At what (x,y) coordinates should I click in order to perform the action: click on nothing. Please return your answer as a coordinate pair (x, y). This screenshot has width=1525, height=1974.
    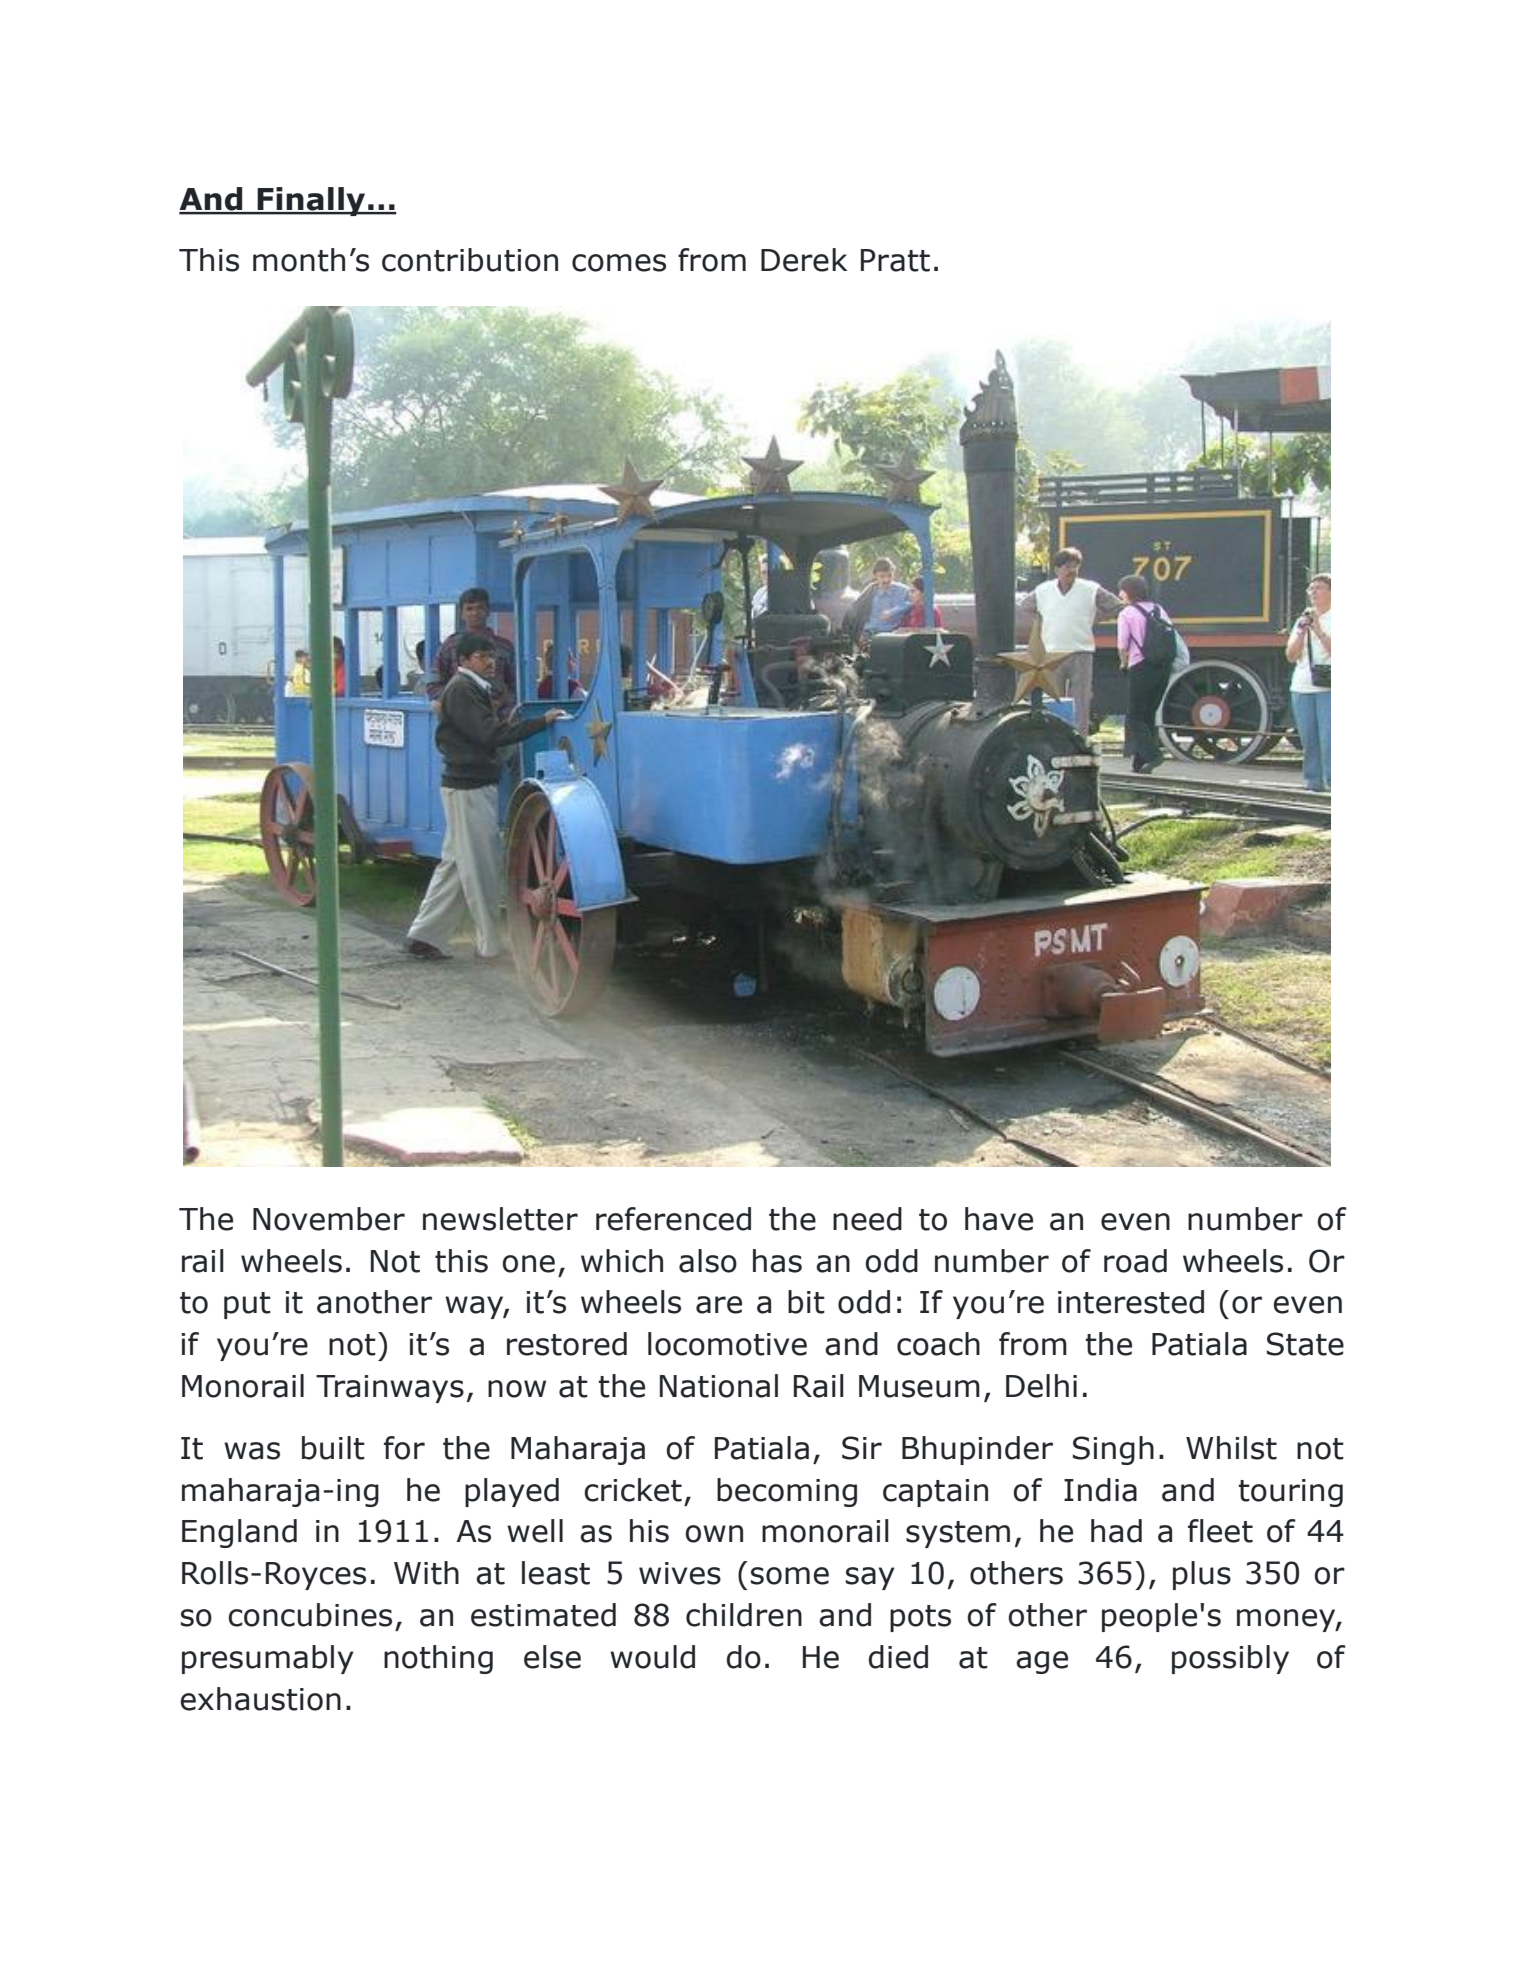
    Looking at the image, I should click on (438, 1659).
